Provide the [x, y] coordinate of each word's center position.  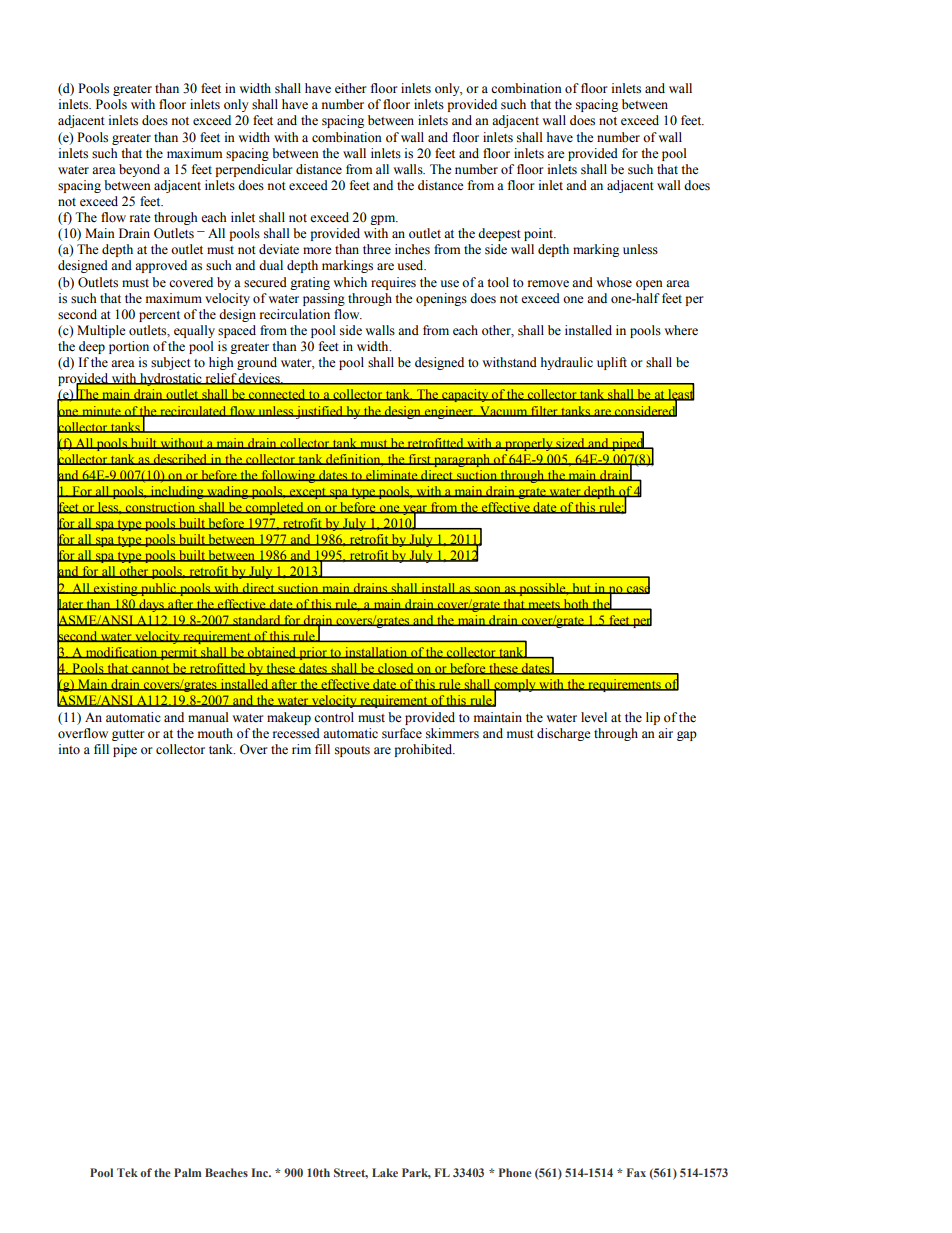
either [350, 88]
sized [570, 443]
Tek [127, 1172]
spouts [352, 751]
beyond [139, 170]
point [540, 234]
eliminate [392, 475]
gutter [128, 735]
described [180, 459]
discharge [564, 734]
